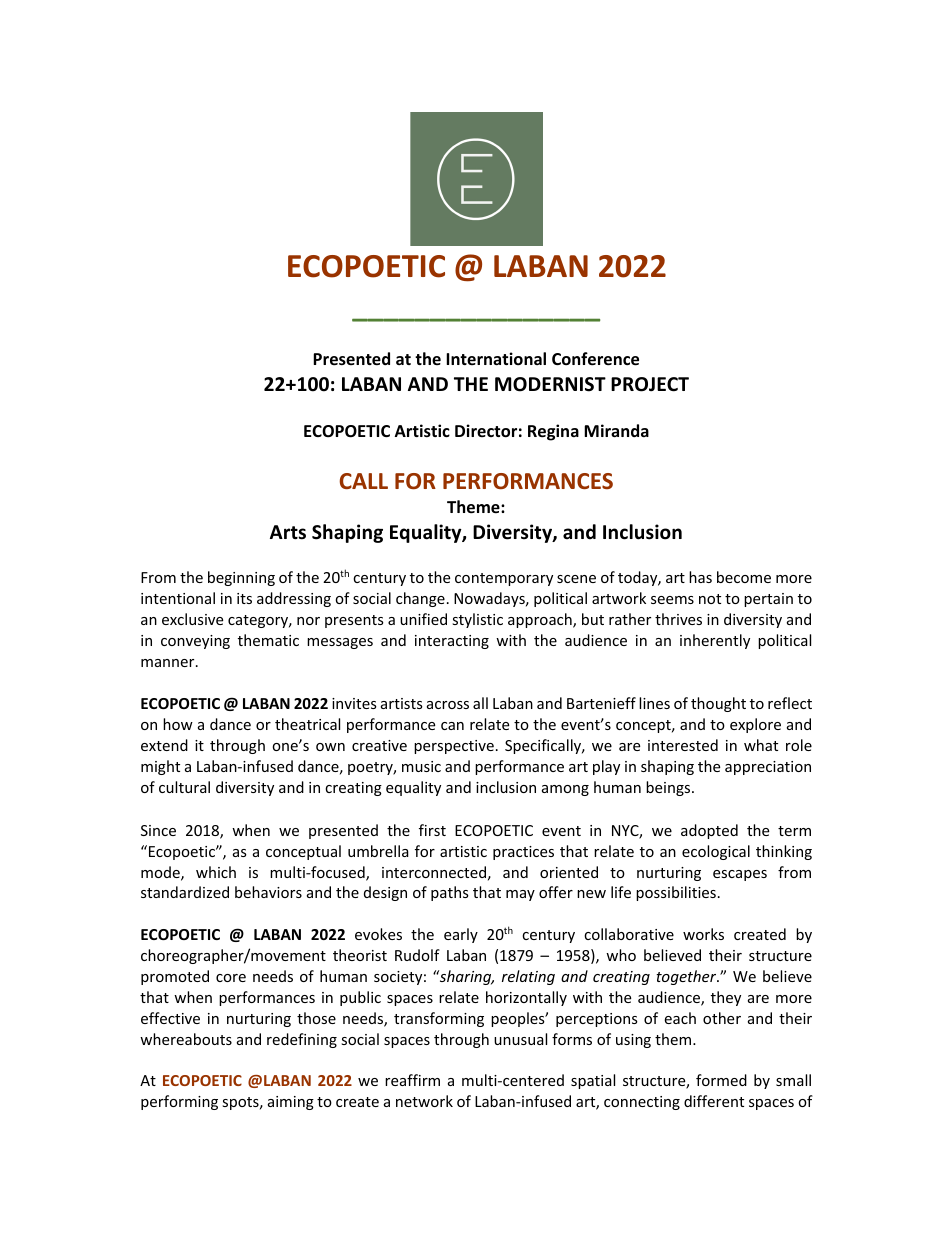 Image resolution: width=952 pixels, height=1233 pixels. Describe the element at coordinates (178, 724) in the screenshot. I see `how` at that location.
